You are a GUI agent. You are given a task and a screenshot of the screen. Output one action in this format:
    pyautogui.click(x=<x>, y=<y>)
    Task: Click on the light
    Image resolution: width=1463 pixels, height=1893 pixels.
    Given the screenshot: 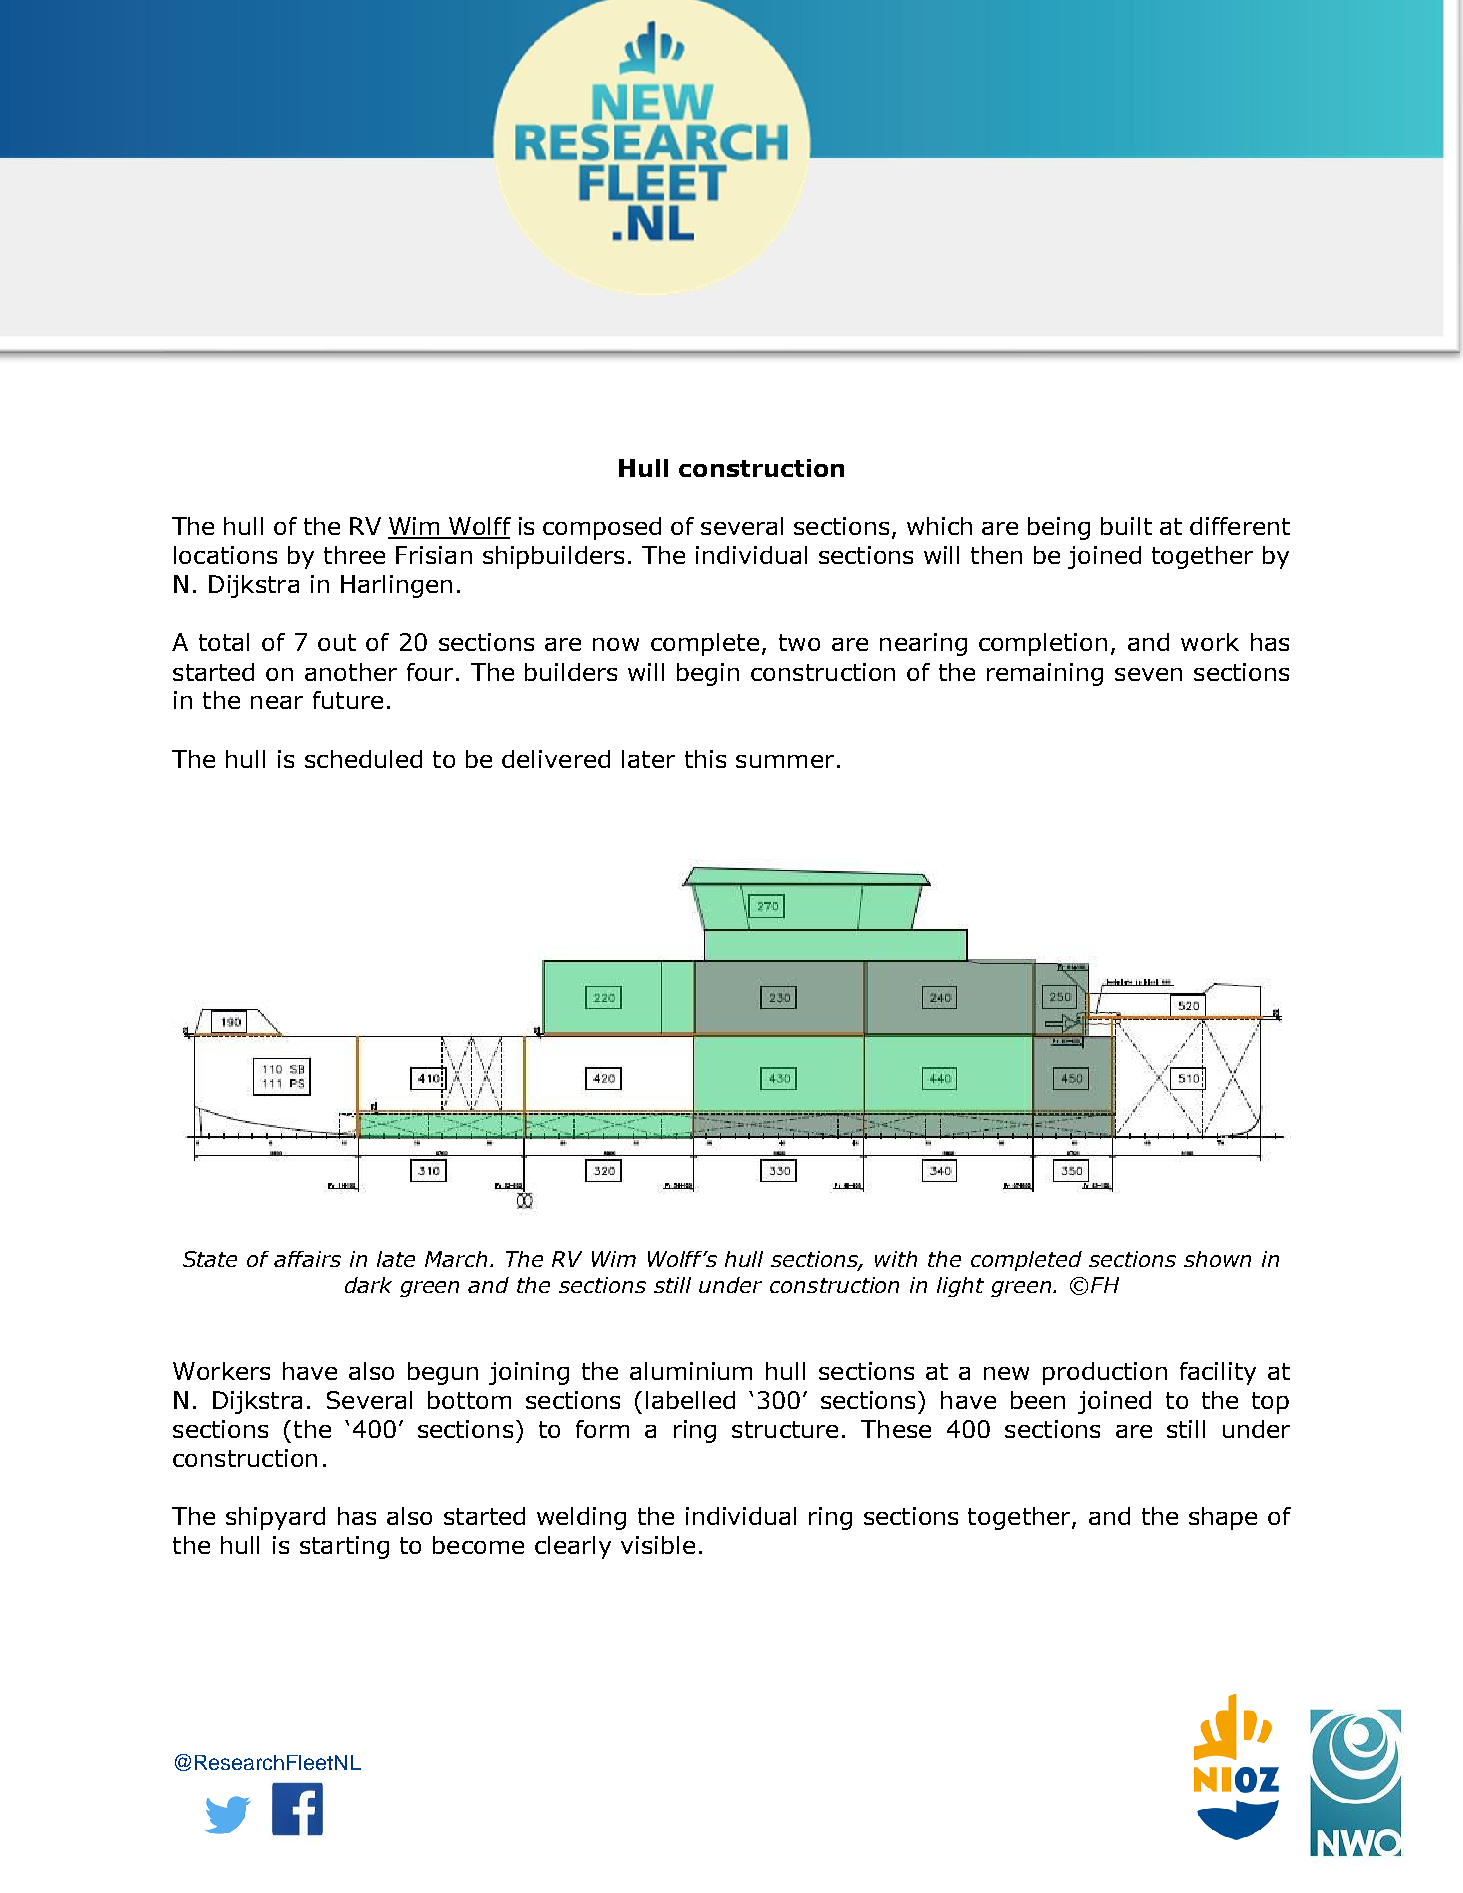 What is the action you would take?
    pyautogui.click(x=960, y=1287)
